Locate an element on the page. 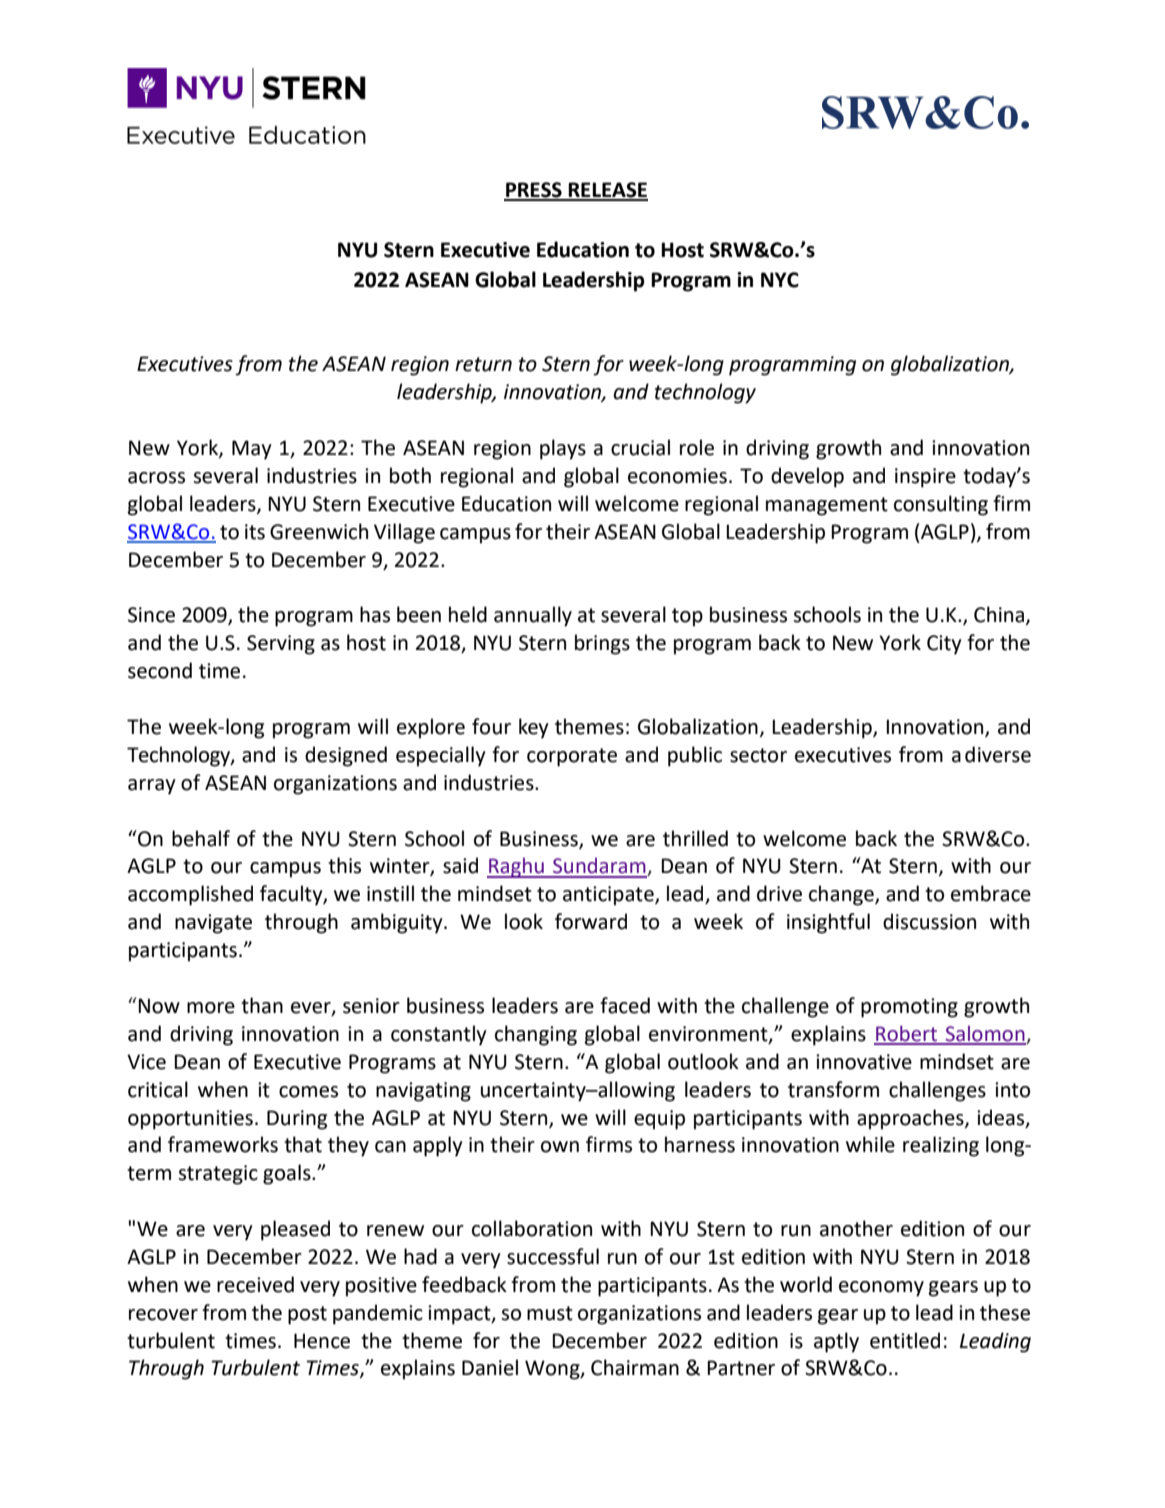 The height and width of the page is (1508, 1165). must is located at coordinates (550, 1313).
